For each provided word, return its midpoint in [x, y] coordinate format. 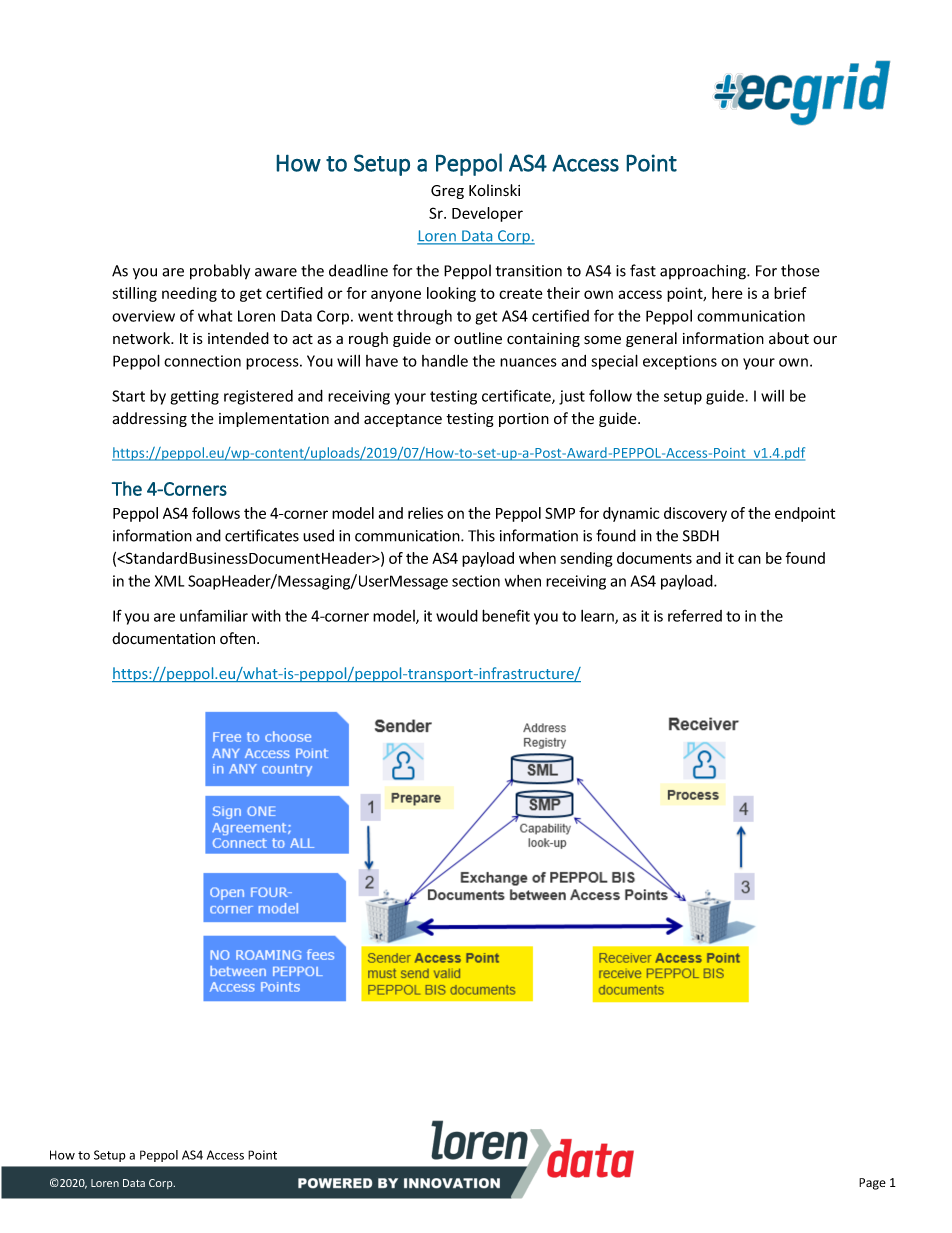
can [749, 559]
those [800, 270]
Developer [487, 214]
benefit [506, 615]
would [457, 616]
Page [872, 1184]
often [239, 638]
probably [220, 272]
